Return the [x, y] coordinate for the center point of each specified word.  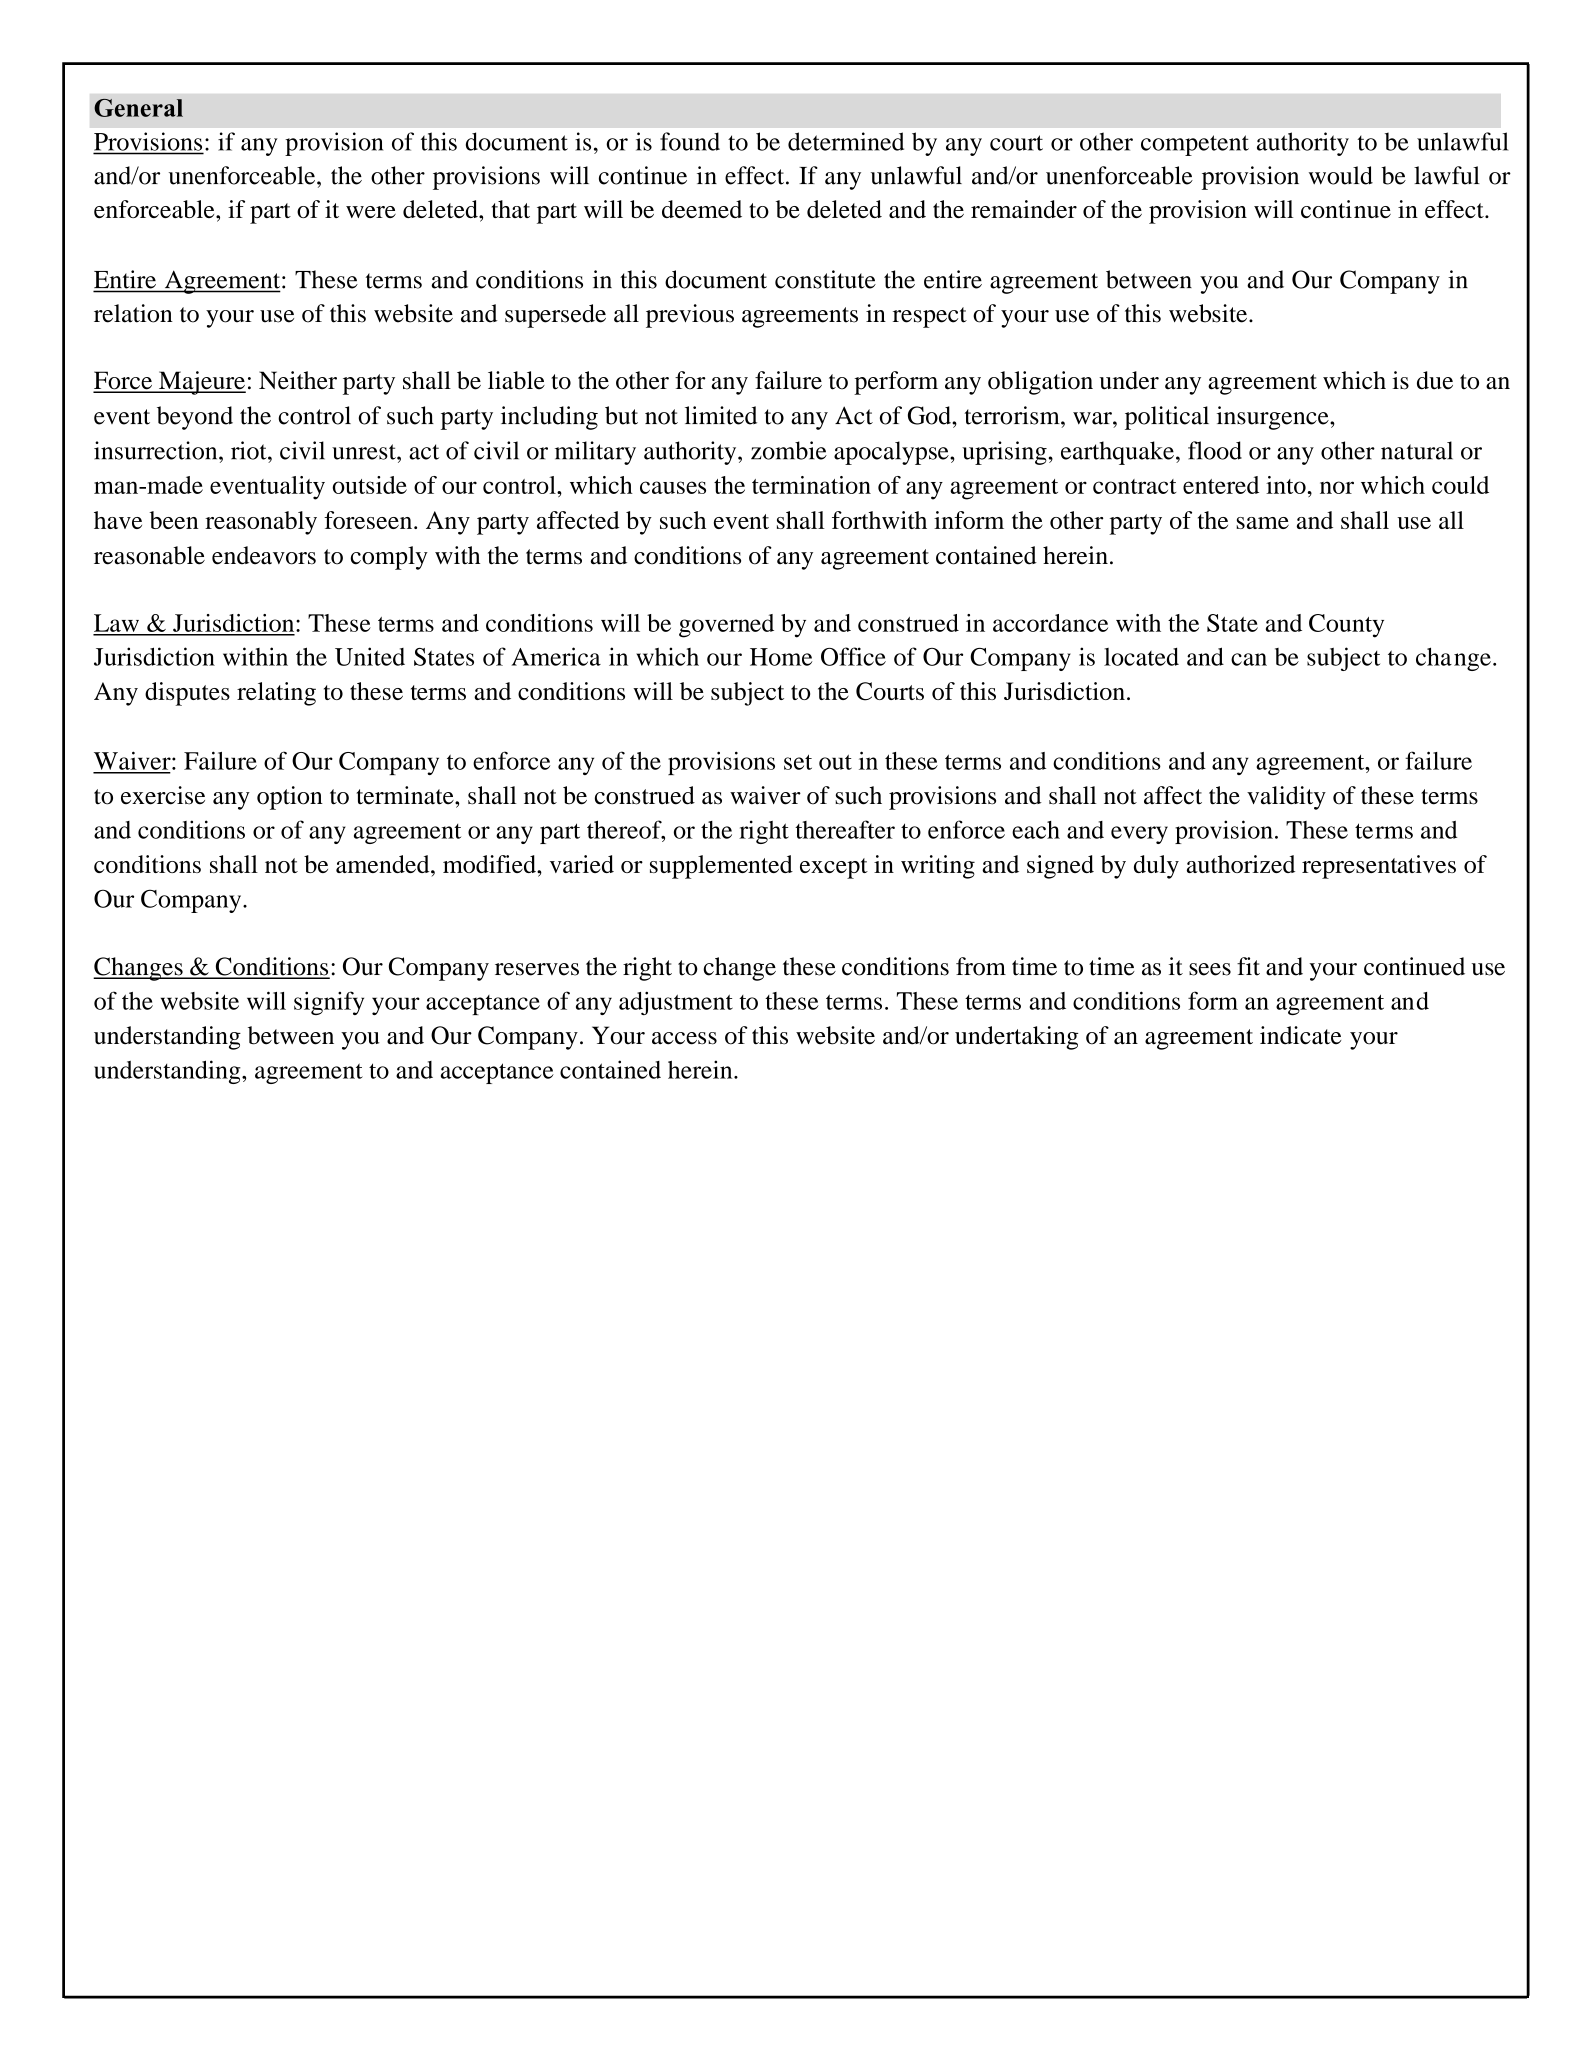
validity [1286, 798]
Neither [298, 380]
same [1262, 523]
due [1435, 380]
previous [690, 316]
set [798, 762]
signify [329, 1003]
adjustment [676, 1003]
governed [726, 626]
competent [1195, 145]
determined [846, 141]
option [290, 798]
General [138, 108]
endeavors [264, 555]
